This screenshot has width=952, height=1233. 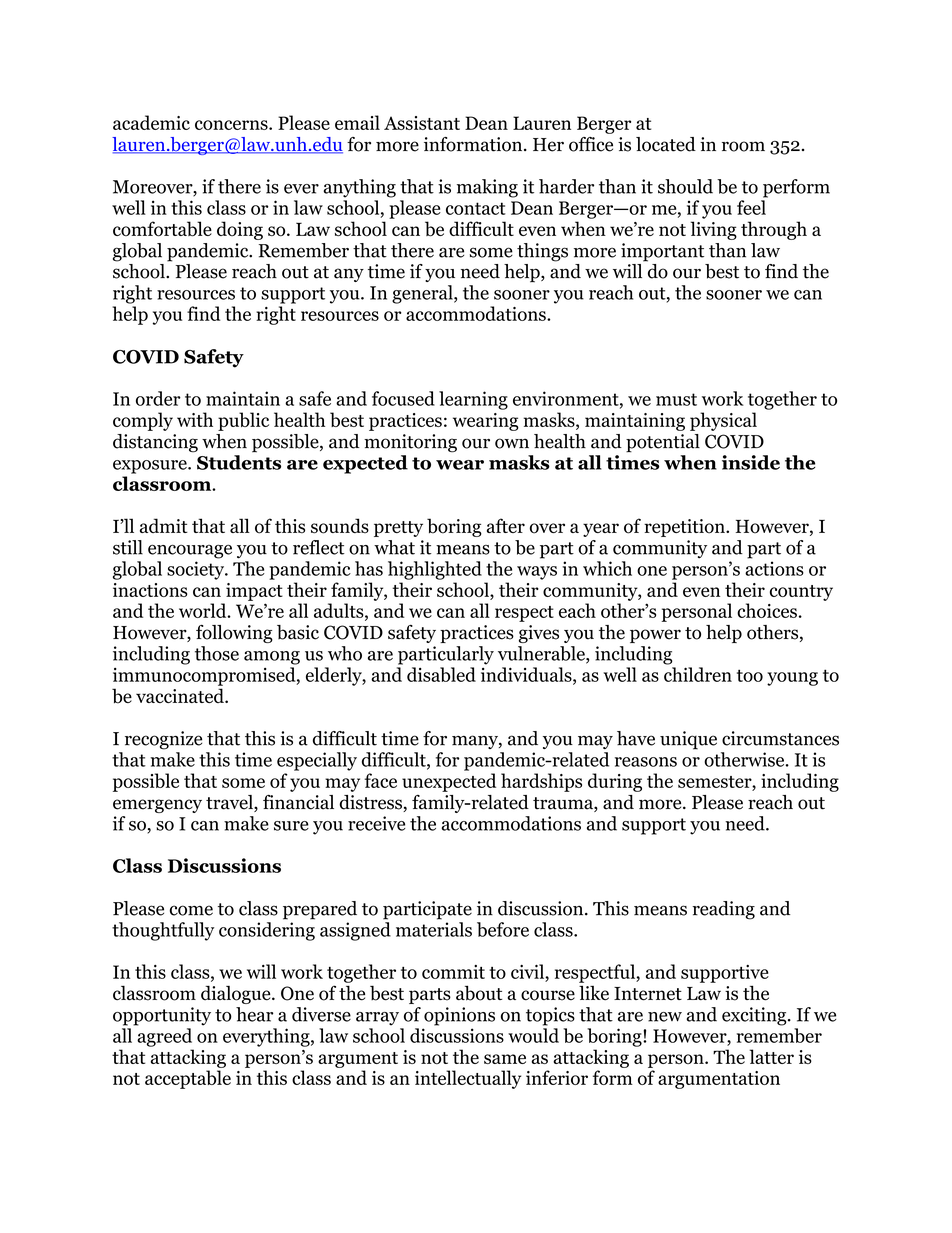 I want to click on acceptable, so click(x=188, y=1079).
